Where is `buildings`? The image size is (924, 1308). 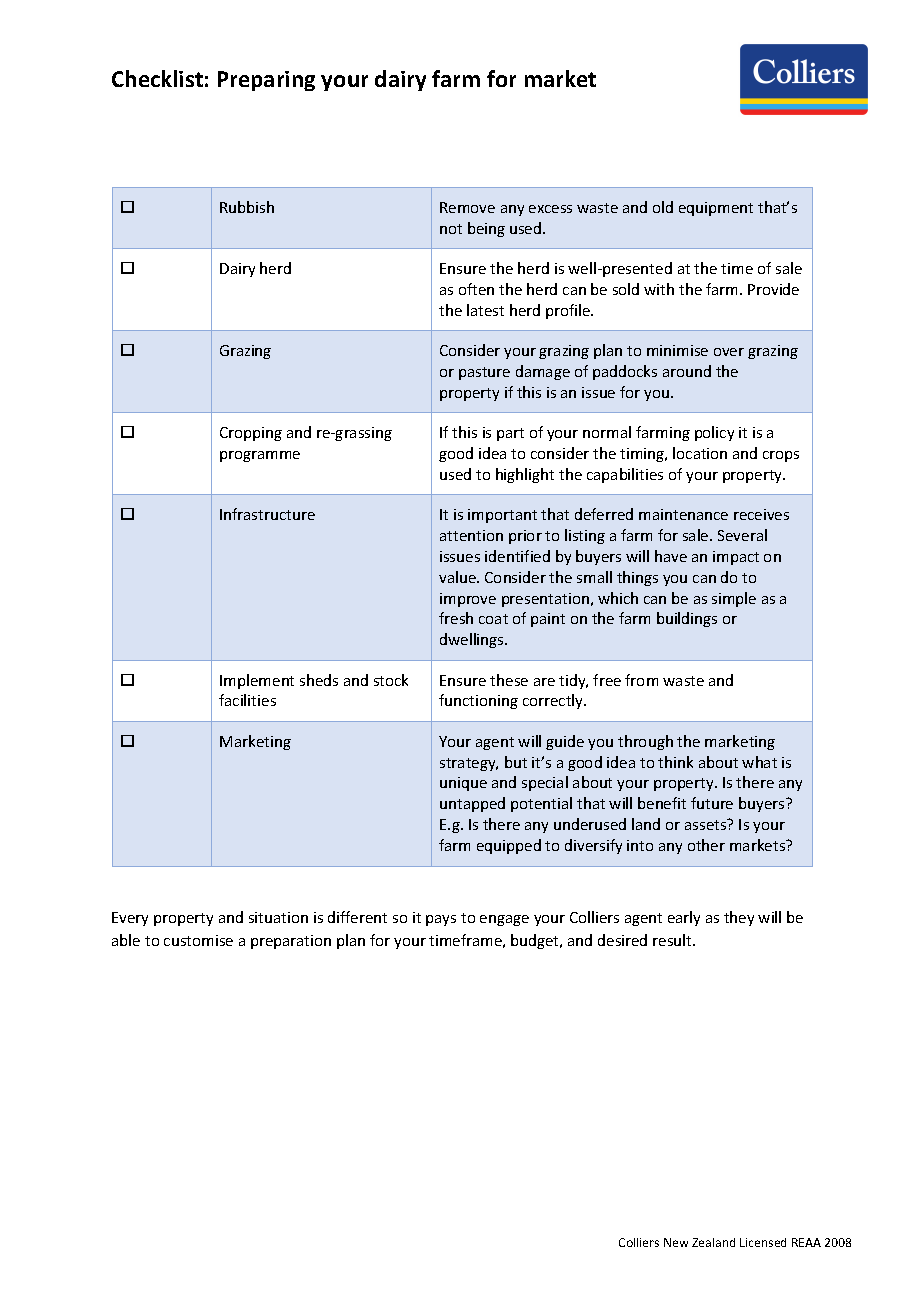 buildings is located at coordinates (687, 619).
